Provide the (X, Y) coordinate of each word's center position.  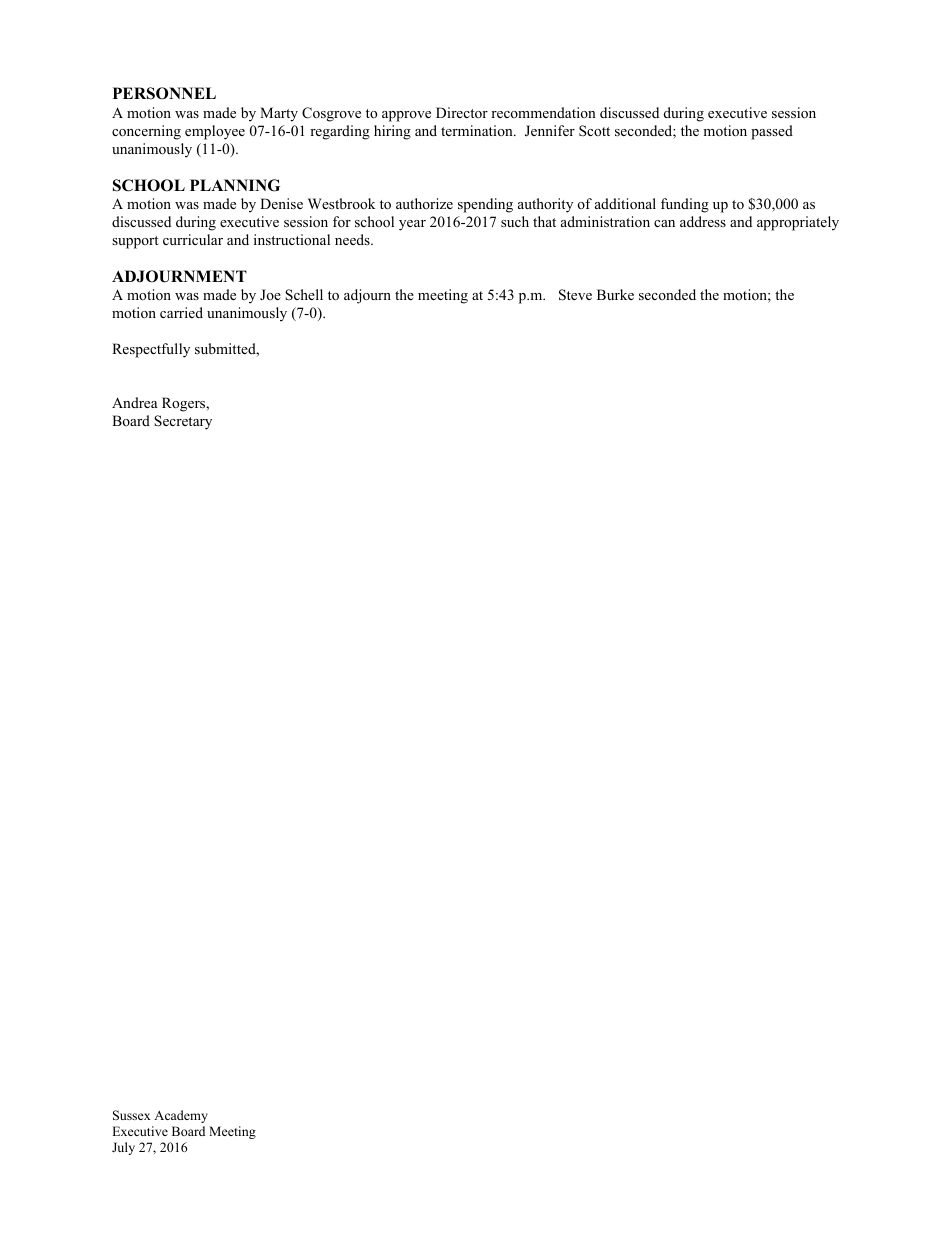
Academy (181, 1116)
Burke (615, 294)
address (703, 221)
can (664, 223)
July (123, 1148)
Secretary (183, 422)
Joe (270, 294)
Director (462, 112)
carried (181, 312)
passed (772, 132)
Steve (575, 295)
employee (215, 132)
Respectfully (151, 350)
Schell (304, 295)
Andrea (135, 402)
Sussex (132, 1115)
